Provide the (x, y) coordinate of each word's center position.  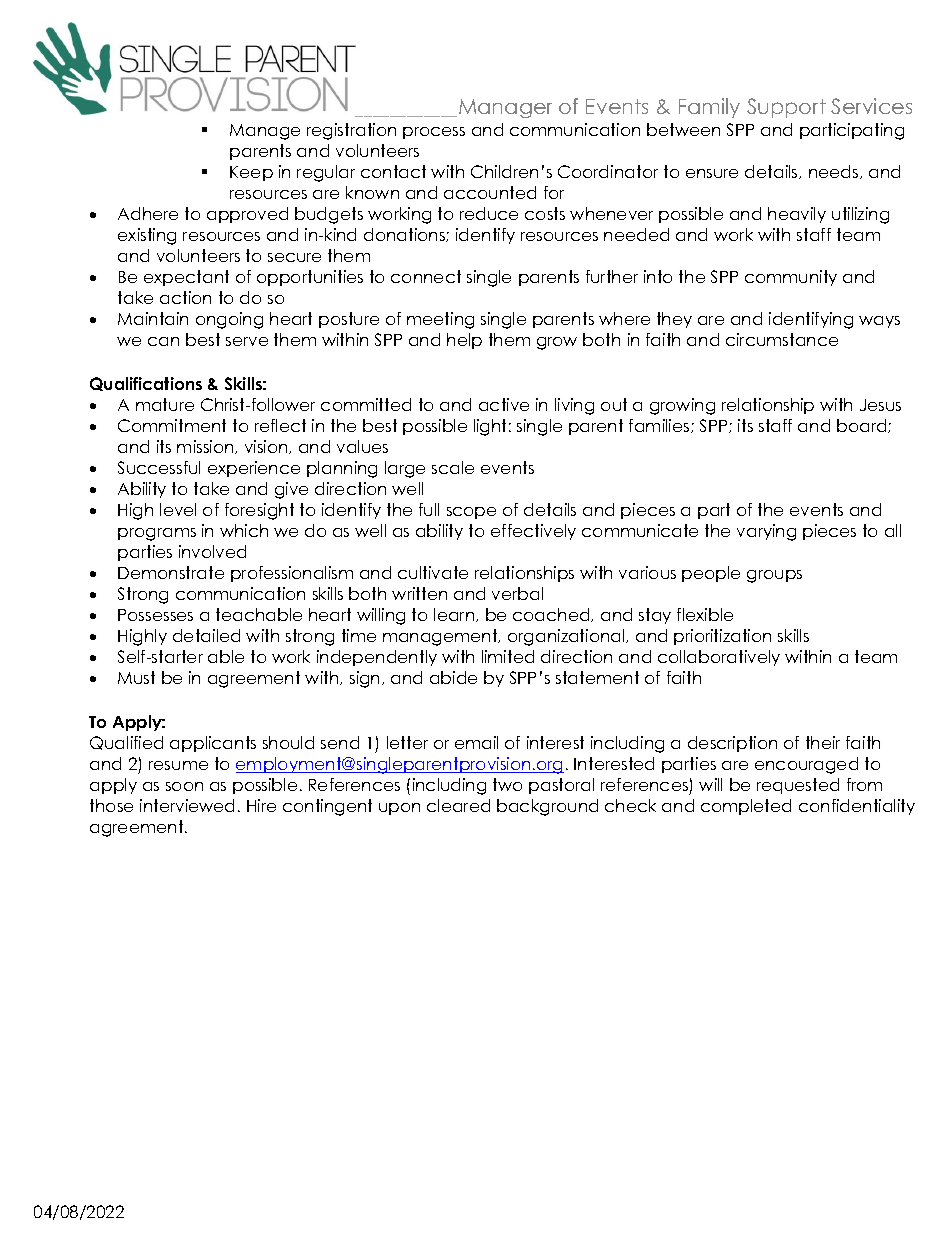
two (507, 784)
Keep (251, 173)
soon (184, 786)
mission (206, 447)
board (863, 426)
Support (786, 108)
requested (798, 786)
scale (453, 467)
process (434, 133)
